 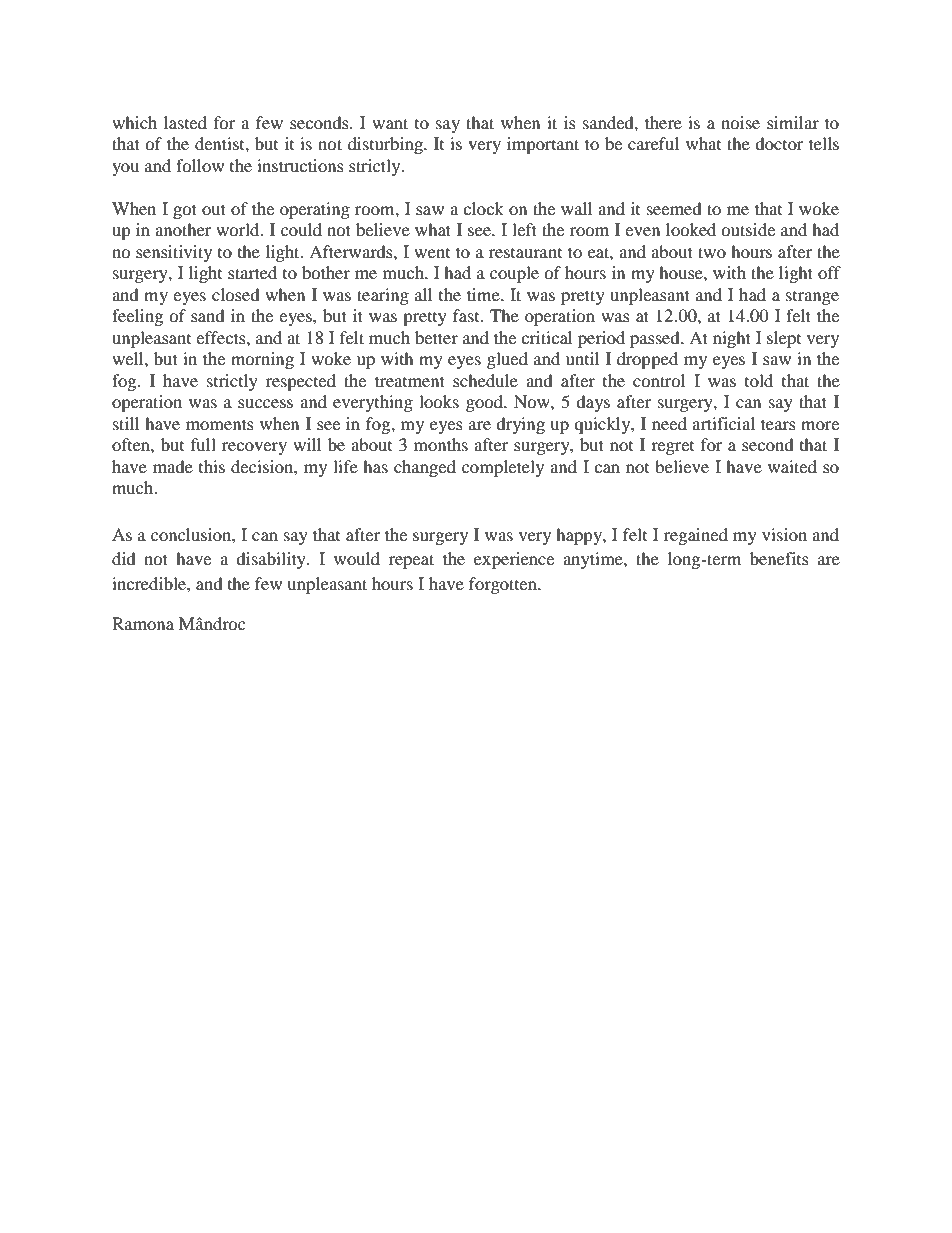 What do you see at coordinates (543, 145) in the screenshot?
I see `important` at bounding box center [543, 145].
